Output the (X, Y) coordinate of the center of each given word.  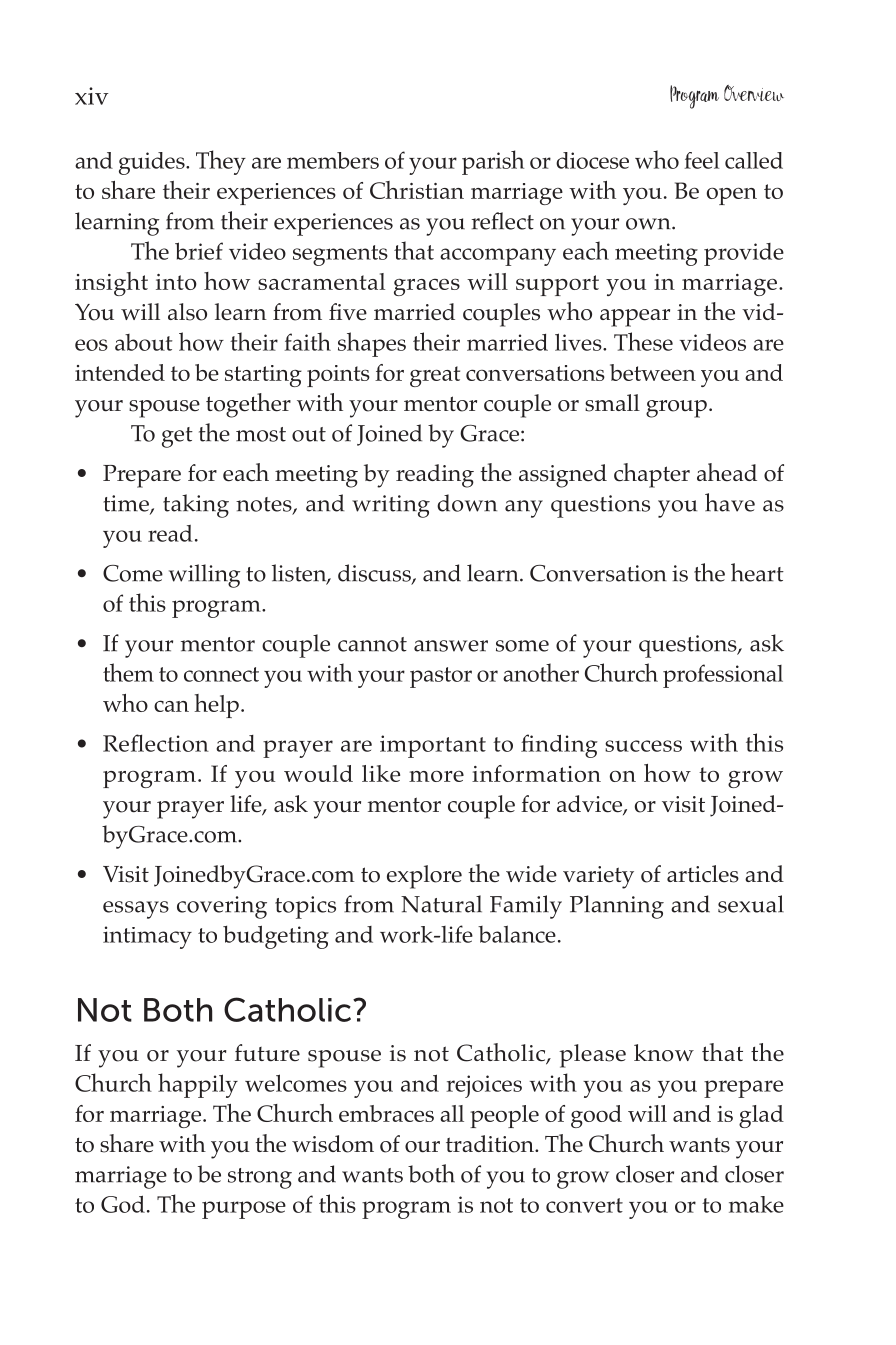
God (123, 1204)
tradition (491, 1144)
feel (701, 160)
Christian (417, 190)
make (756, 1204)
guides (153, 163)
